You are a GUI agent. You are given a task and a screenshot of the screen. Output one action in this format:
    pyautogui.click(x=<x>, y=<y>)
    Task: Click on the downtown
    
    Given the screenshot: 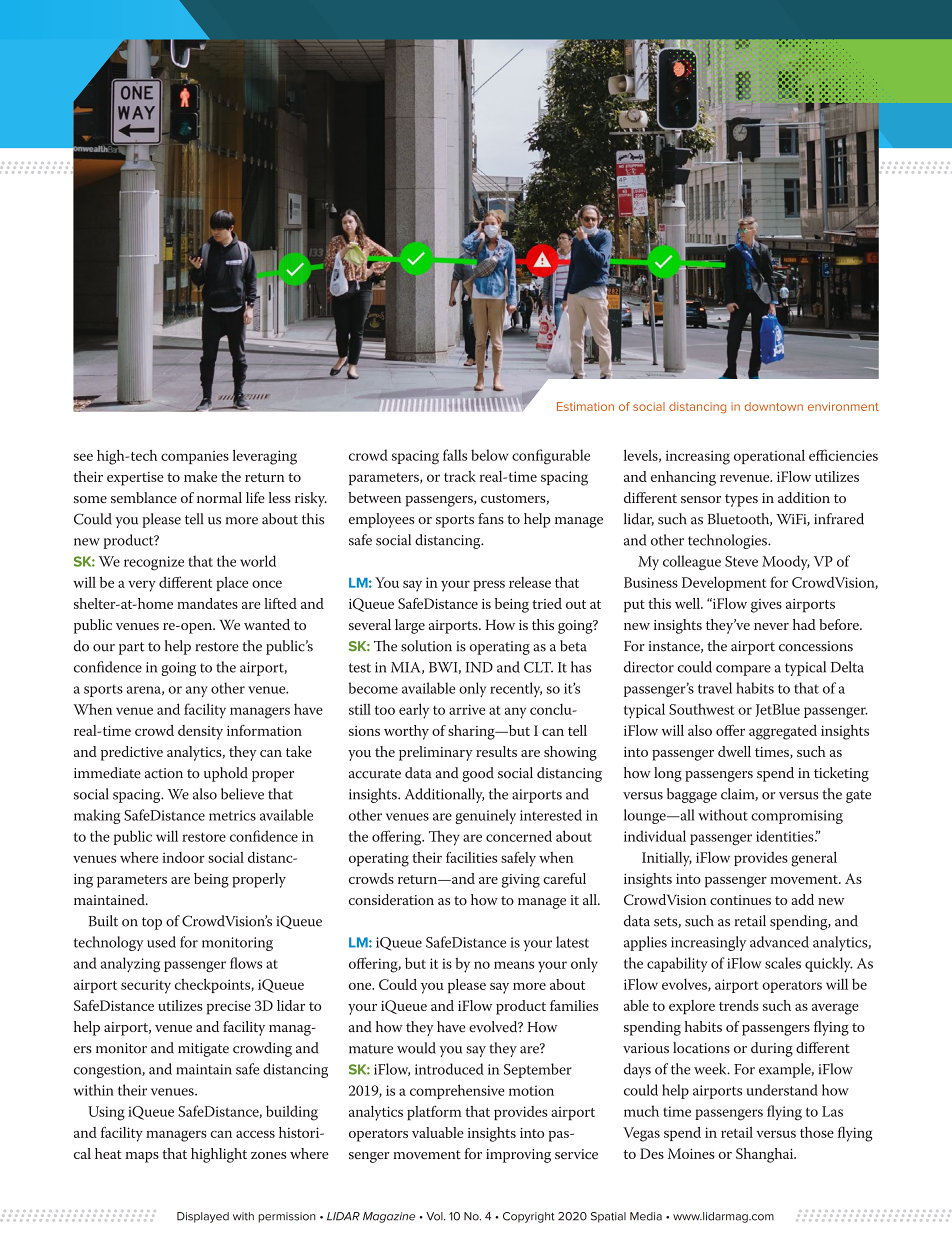 What is the action you would take?
    pyautogui.click(x=774, y=406)
